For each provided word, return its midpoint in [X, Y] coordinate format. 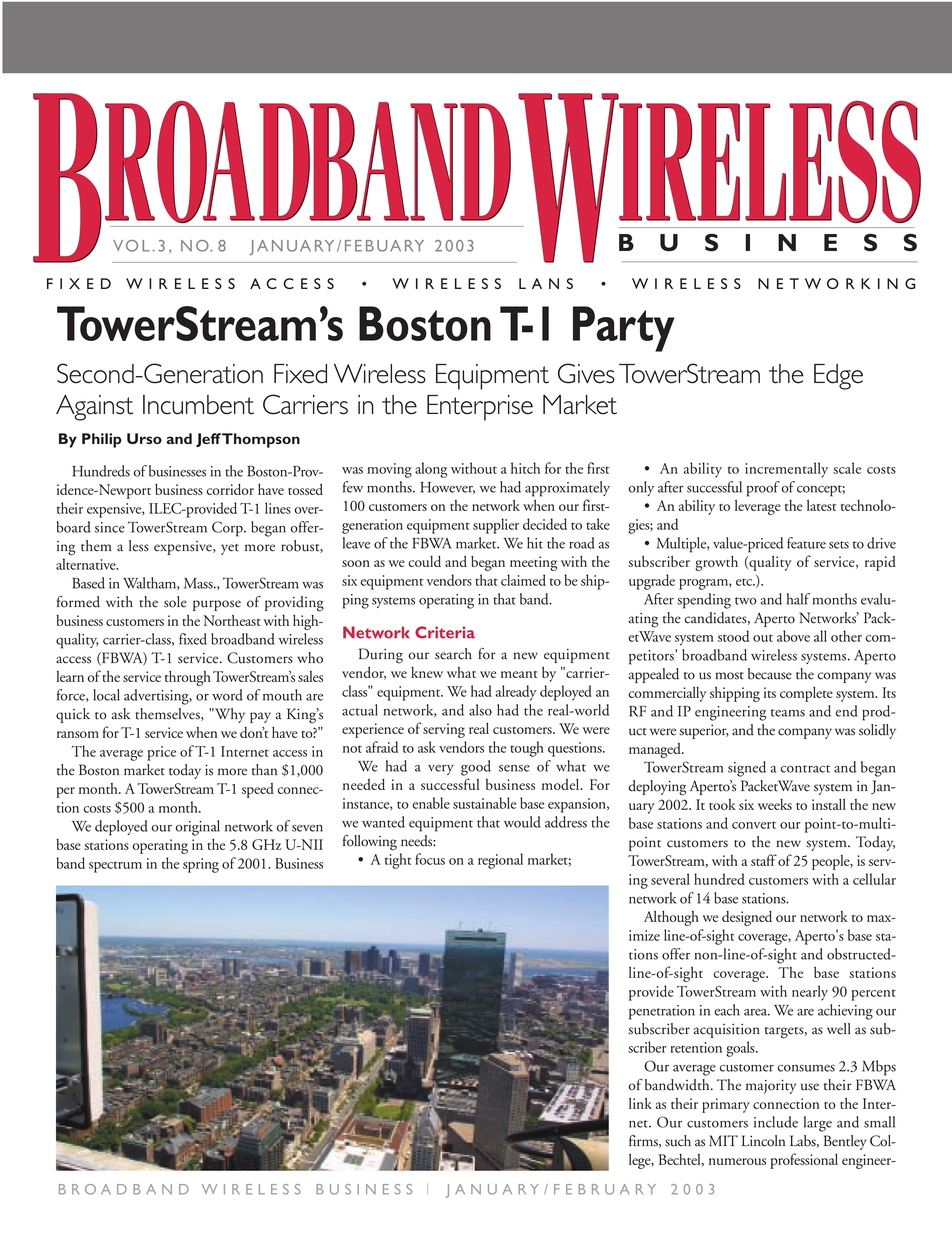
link [640, 1103]
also [480, 710]
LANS [546, 283]
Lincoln [763, 1141]
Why [229, 715]
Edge [838, 377]
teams [788, 713]
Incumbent [198, 405]
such [678, 1141]
